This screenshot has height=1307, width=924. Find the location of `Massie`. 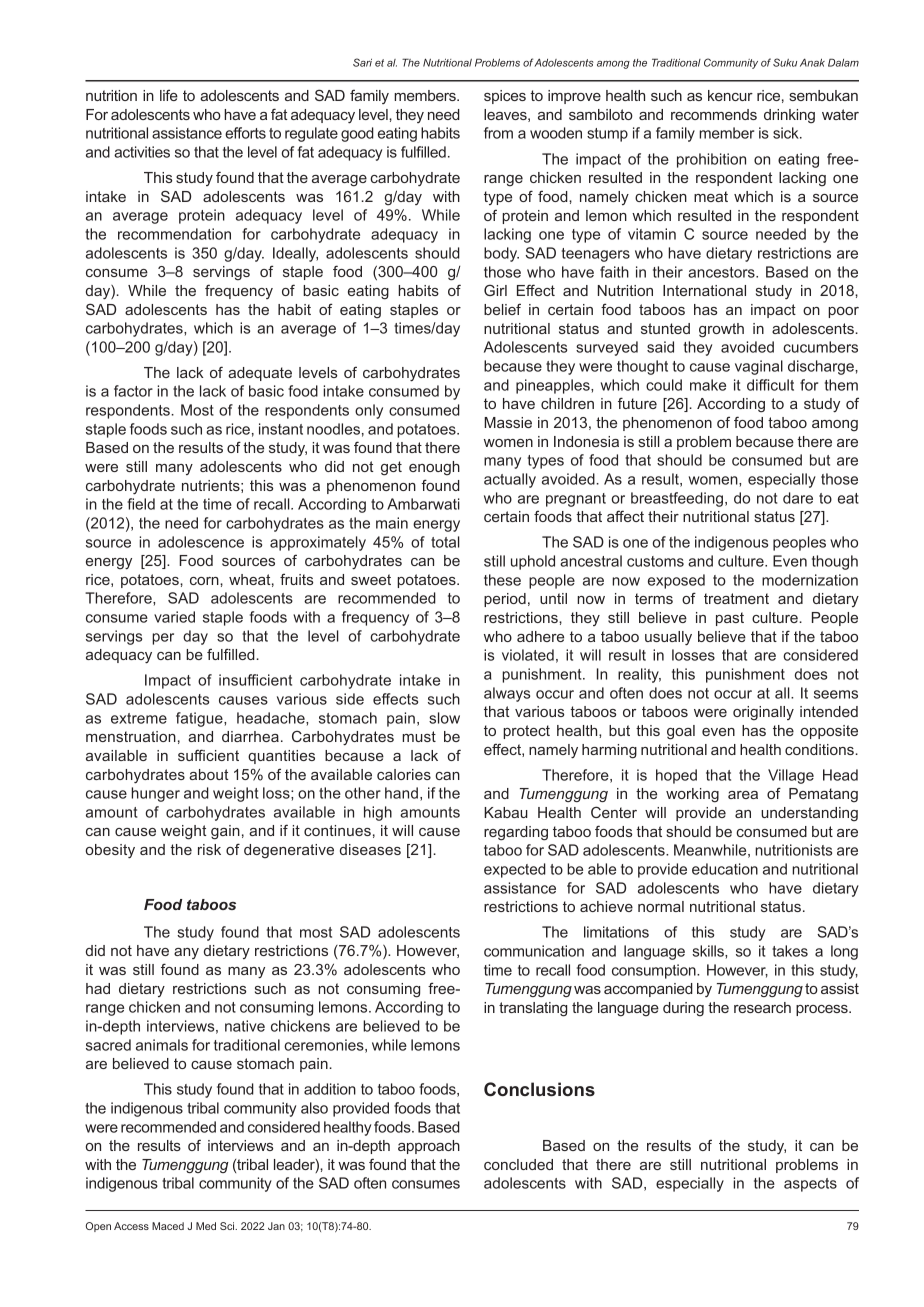

Massie is located at coordinates (508, 422).
